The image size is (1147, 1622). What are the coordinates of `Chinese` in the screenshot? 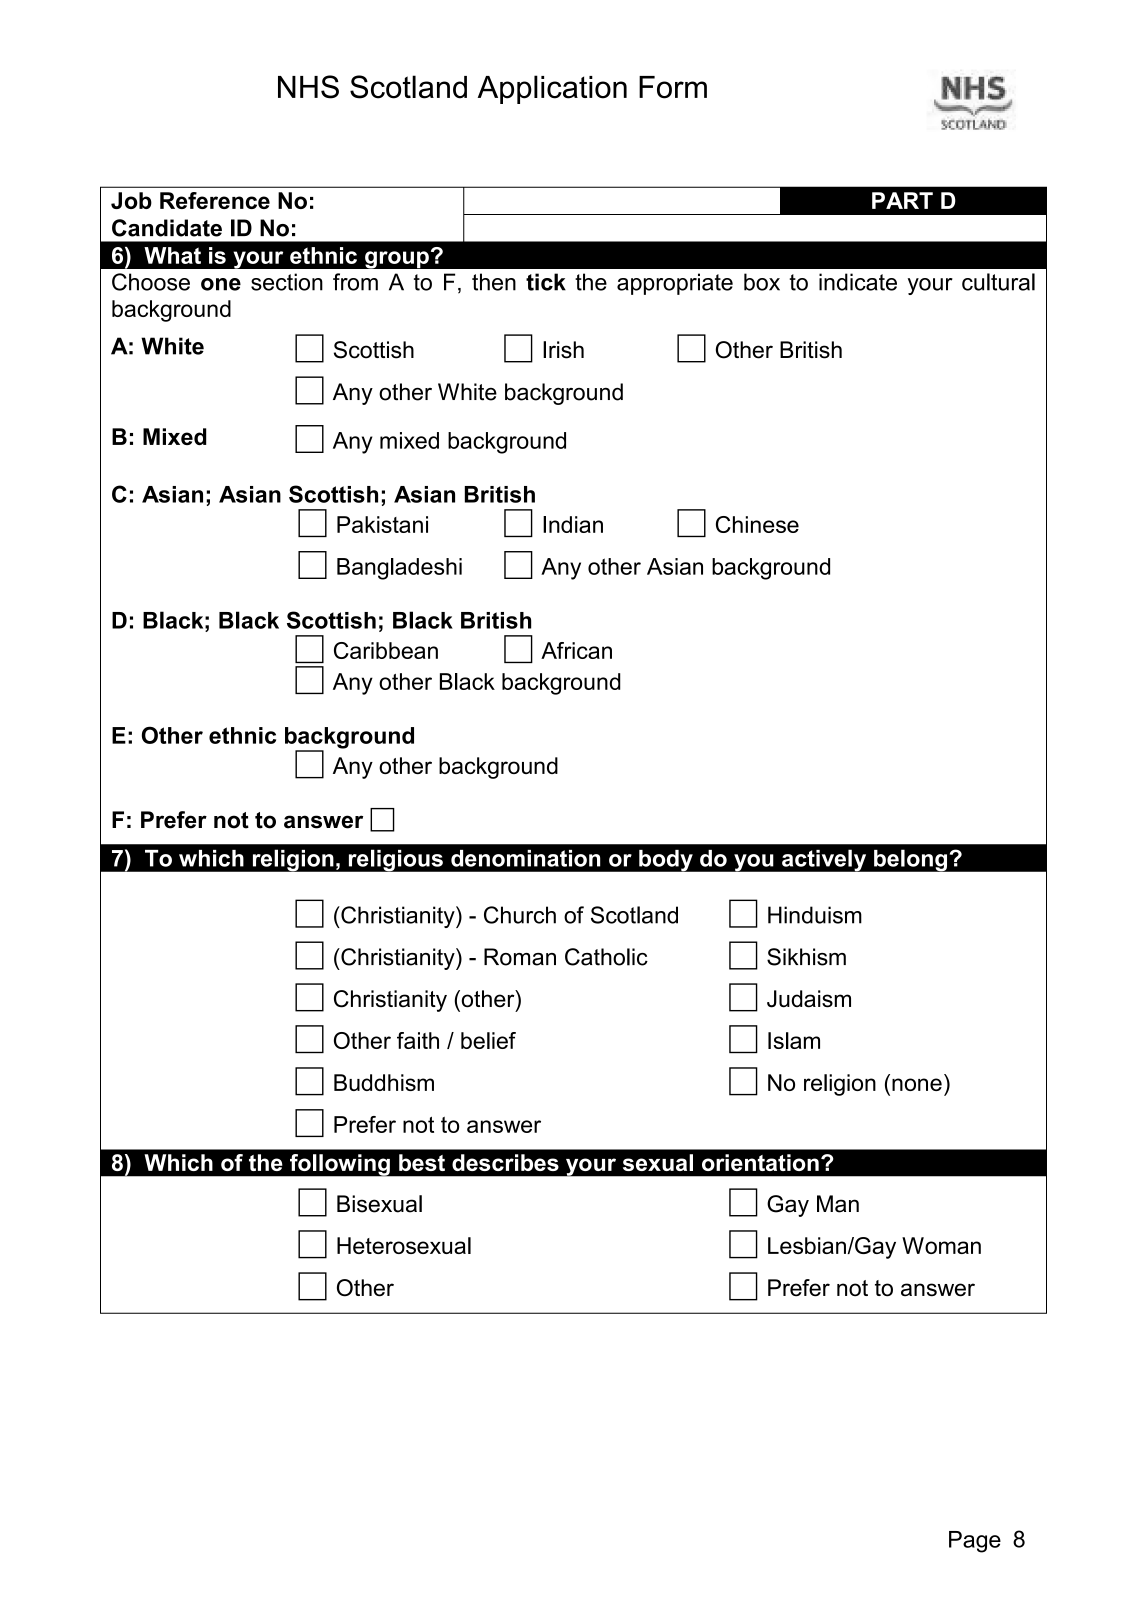 It's located at (757, 524).
